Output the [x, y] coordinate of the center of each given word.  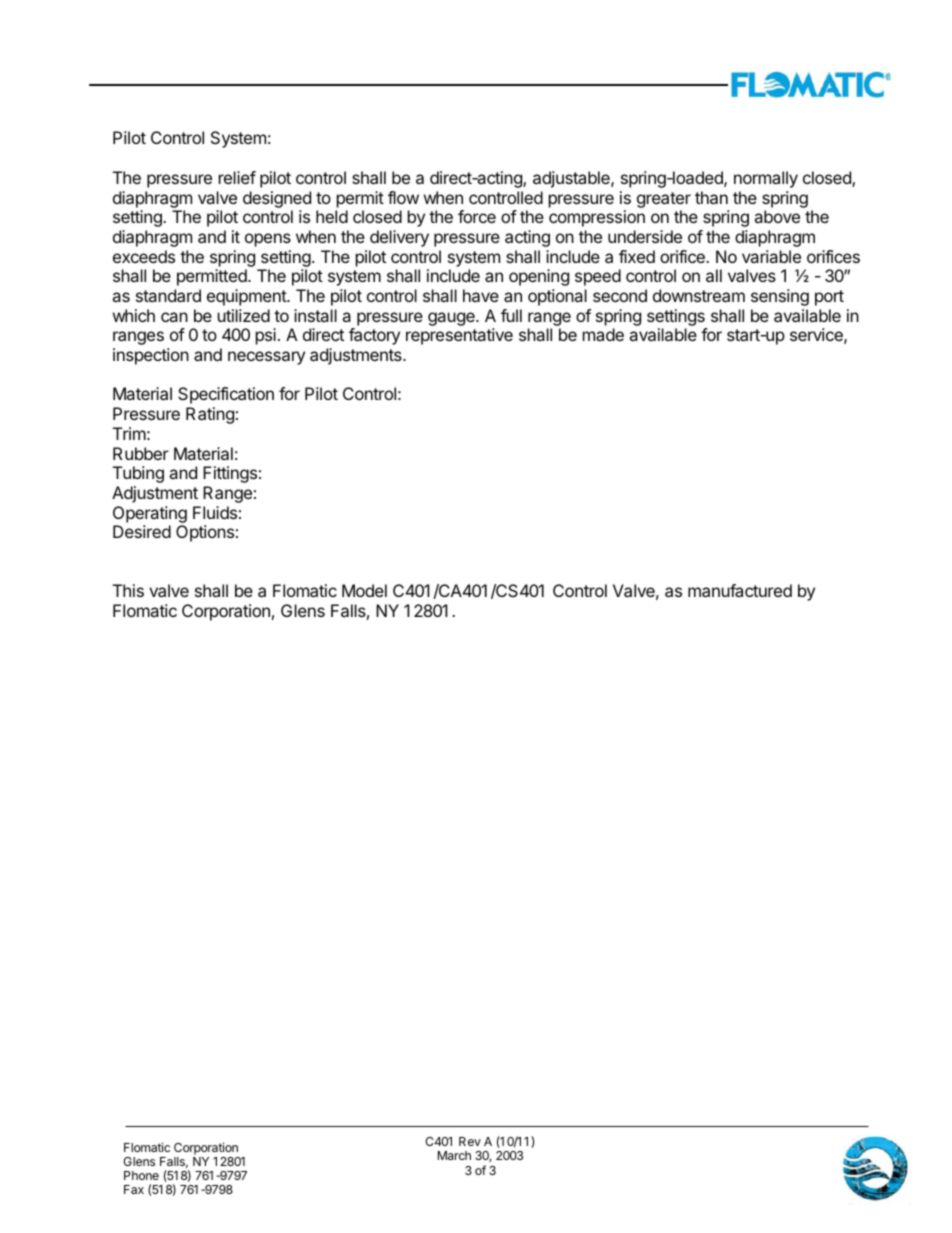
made [603, 334]
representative [459, 336]
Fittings [230, 474]
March [454, 1155]
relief [237, 177]
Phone [141, 1175]
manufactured [740, 590]
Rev [470, 1141]
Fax [134, 1189]
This [128, 590]
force [477, 216]
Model [364, 590]
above [777, 216]
